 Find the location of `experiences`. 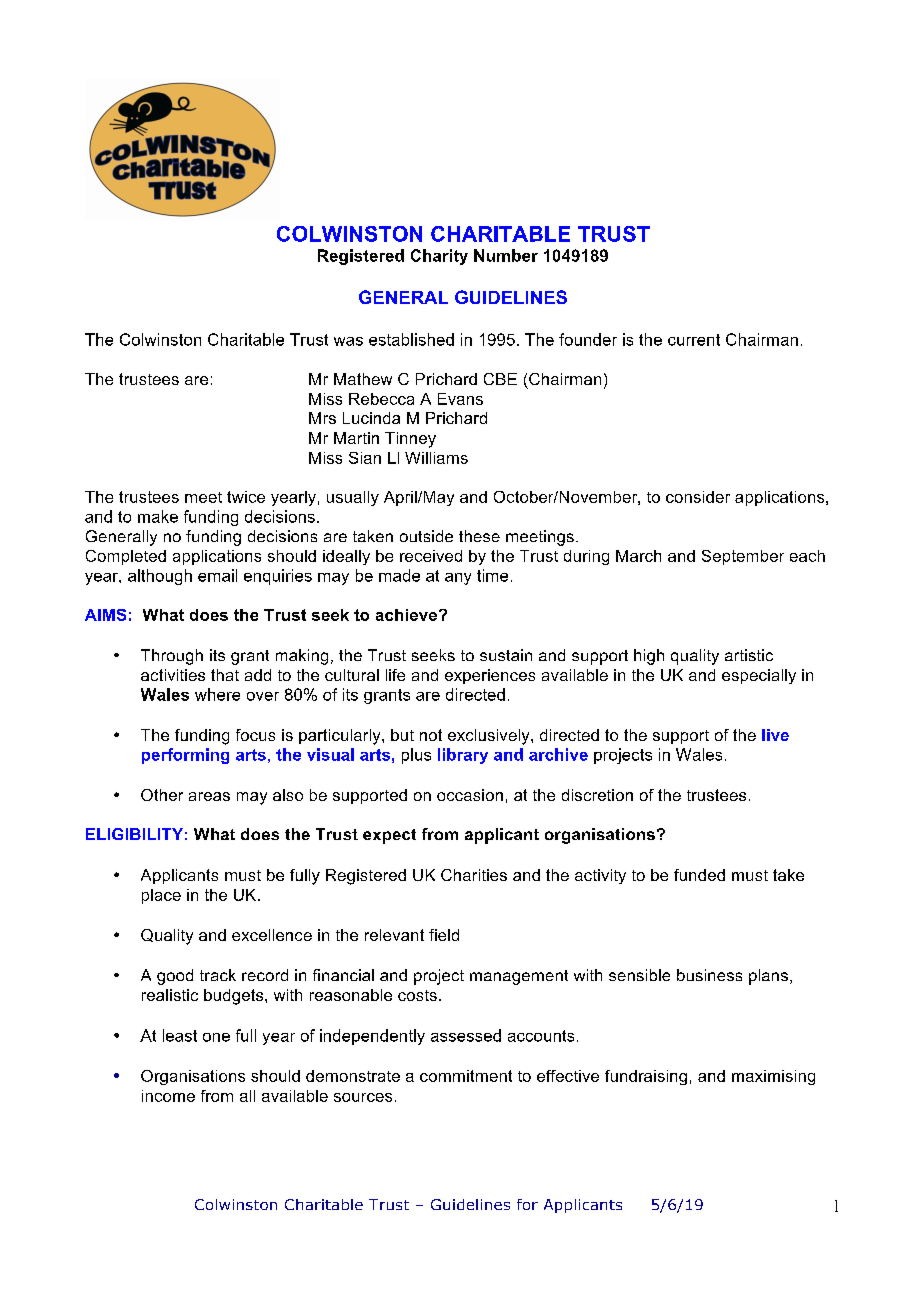

experiences is located at coordinates (490, 676).
